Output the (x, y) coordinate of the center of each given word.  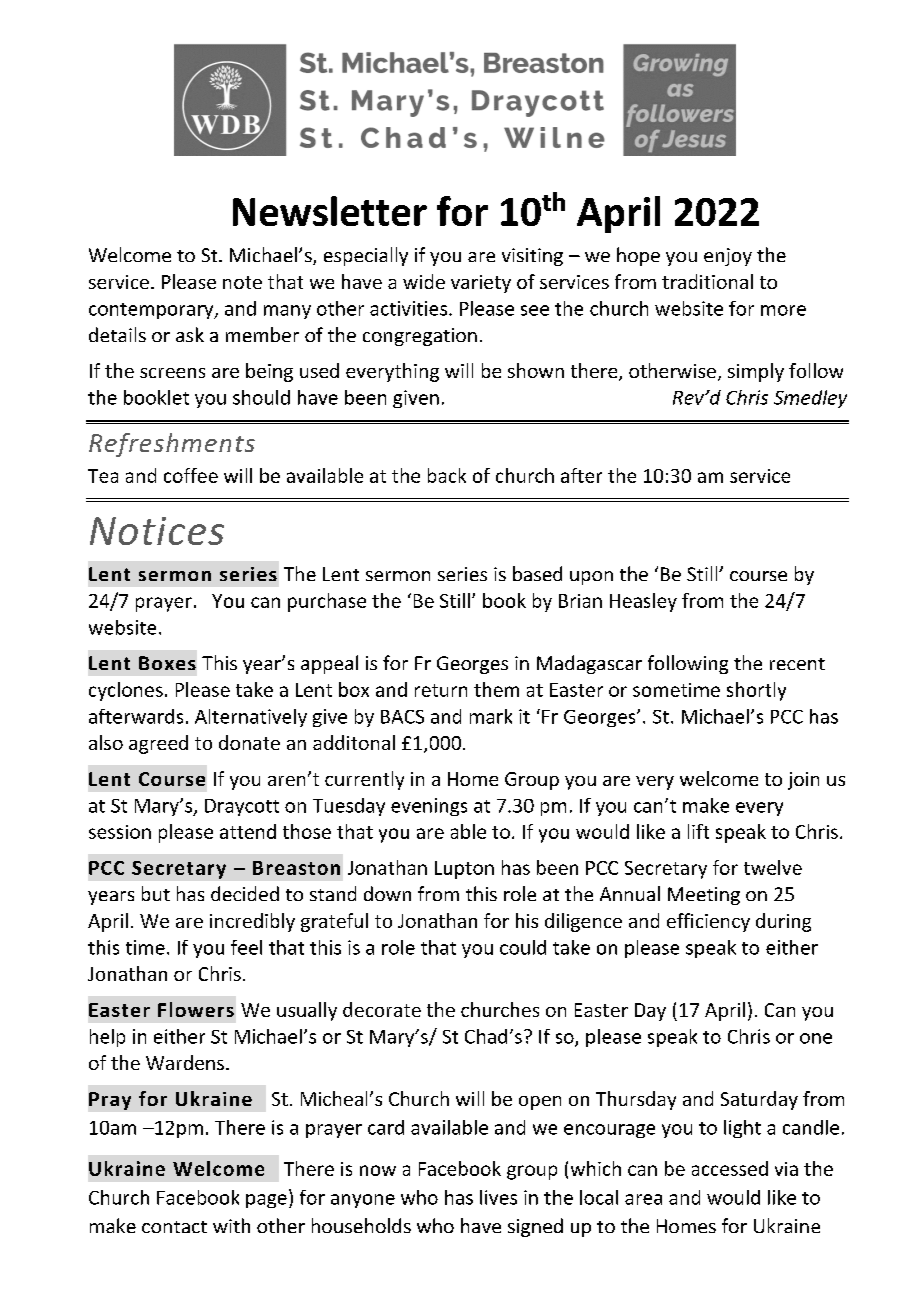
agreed (158, 744)
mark (491, 716)
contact (174, 1227)
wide (424, 281)
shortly (756, 691)
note (242, 282)
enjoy (728, 257)
